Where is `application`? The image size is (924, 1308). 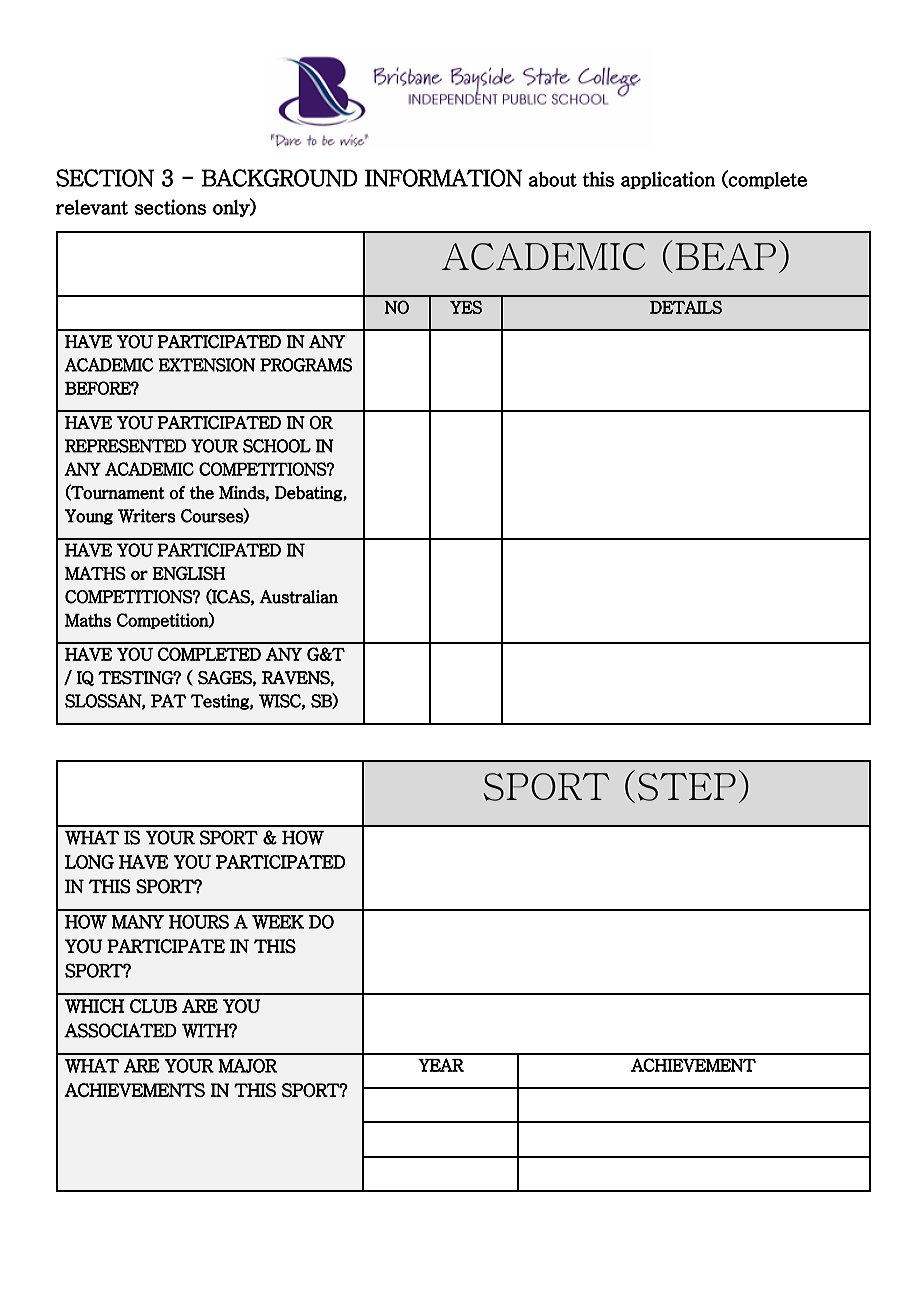 application is located at coordinates (668, 180).
